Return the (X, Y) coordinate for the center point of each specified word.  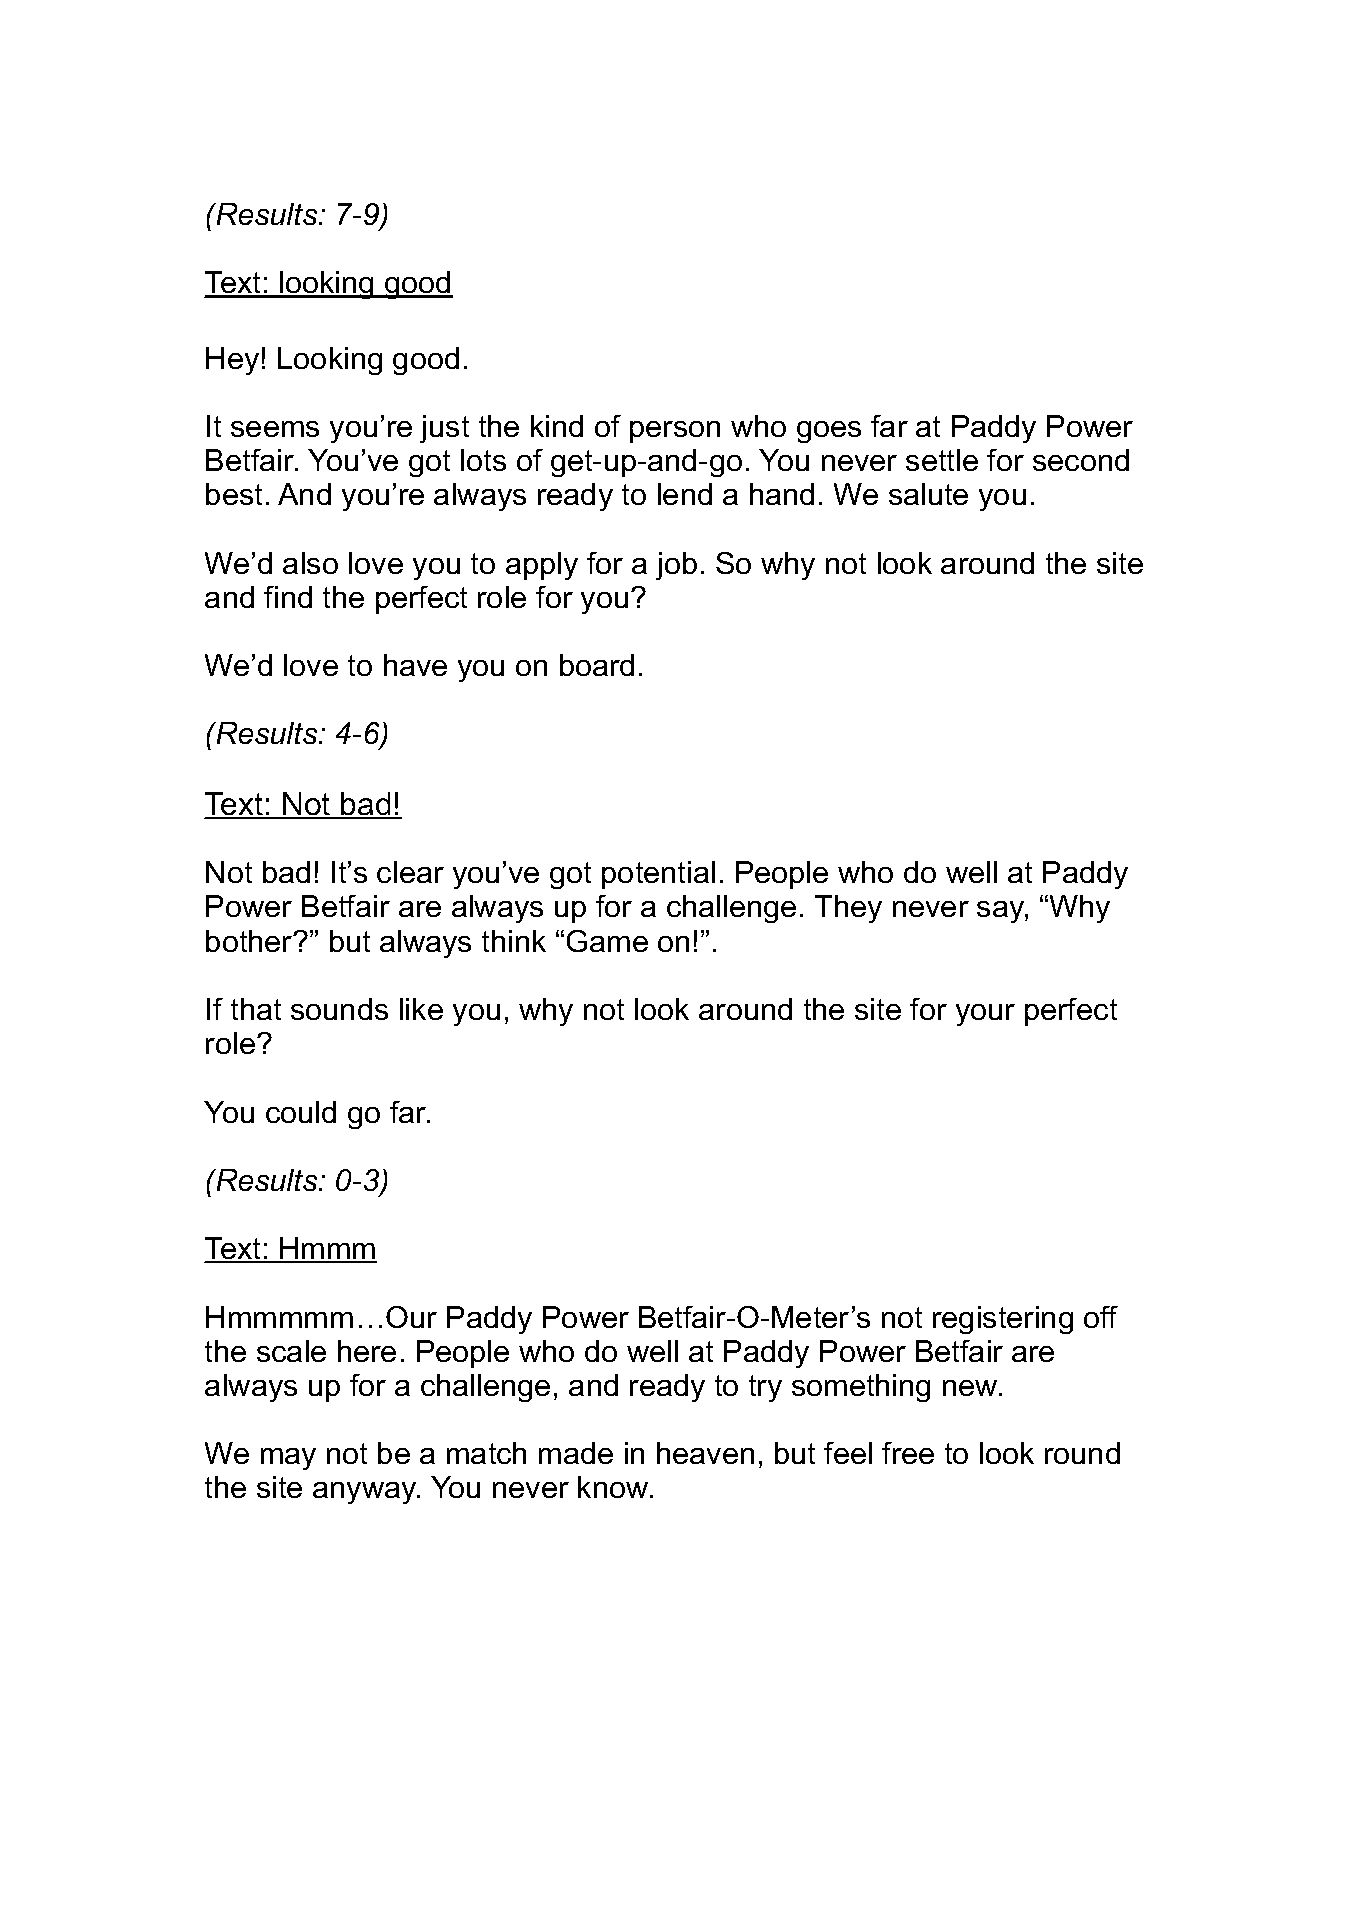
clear (410, 872)
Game (607, 941)
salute (928, 494)
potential (658, 875)
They (848, 909)
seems (275, 429)
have (415, 665)
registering (1003, 1320)
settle (942, 460)
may (288, 1459)
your (985, 1015)
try (765, 1388)
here (367, 1351)
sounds (339, 1009)
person (675, 432)
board (597, 665)
